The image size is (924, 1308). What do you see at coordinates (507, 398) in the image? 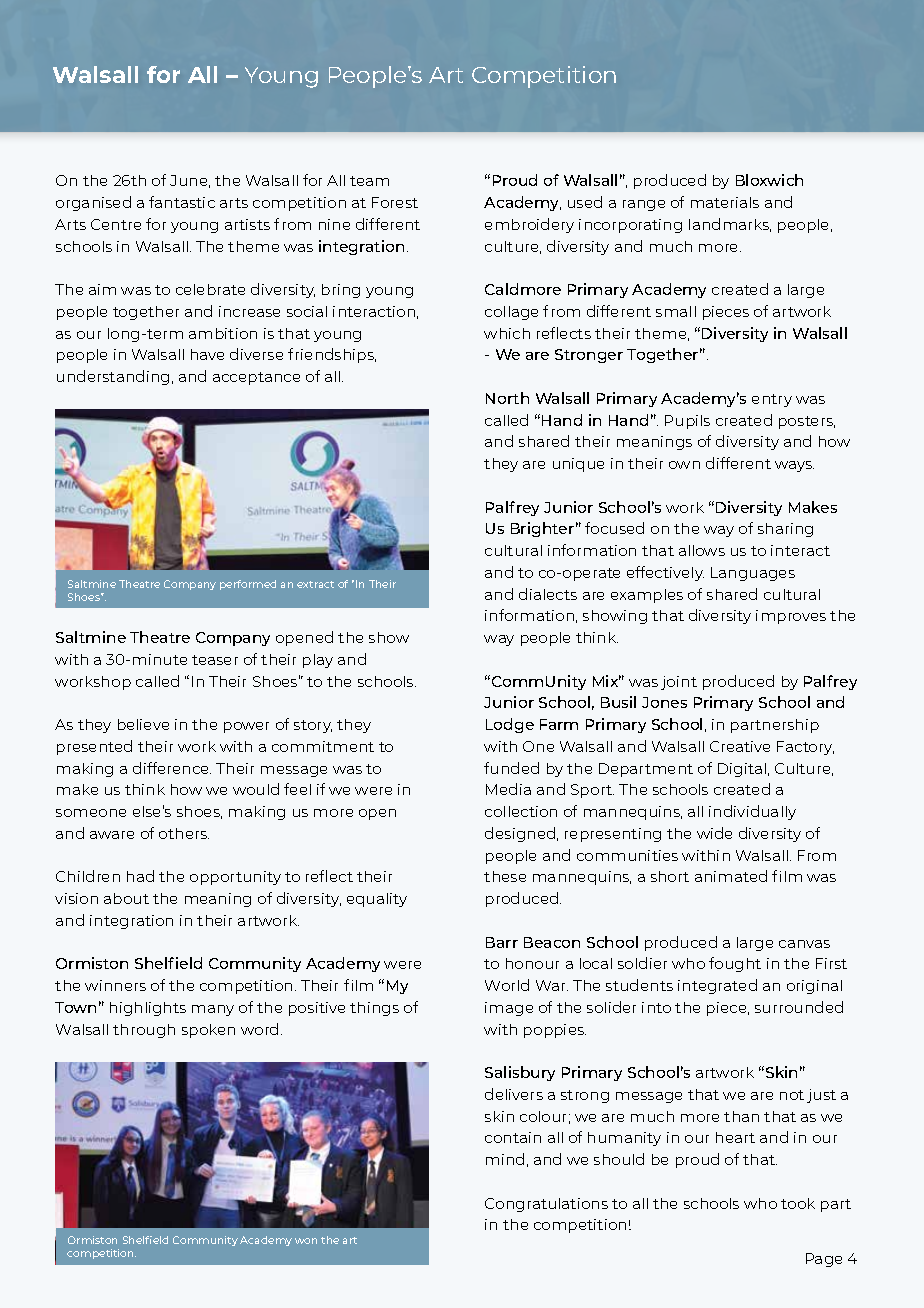
I see `North` at bounding box center [507, 398].
